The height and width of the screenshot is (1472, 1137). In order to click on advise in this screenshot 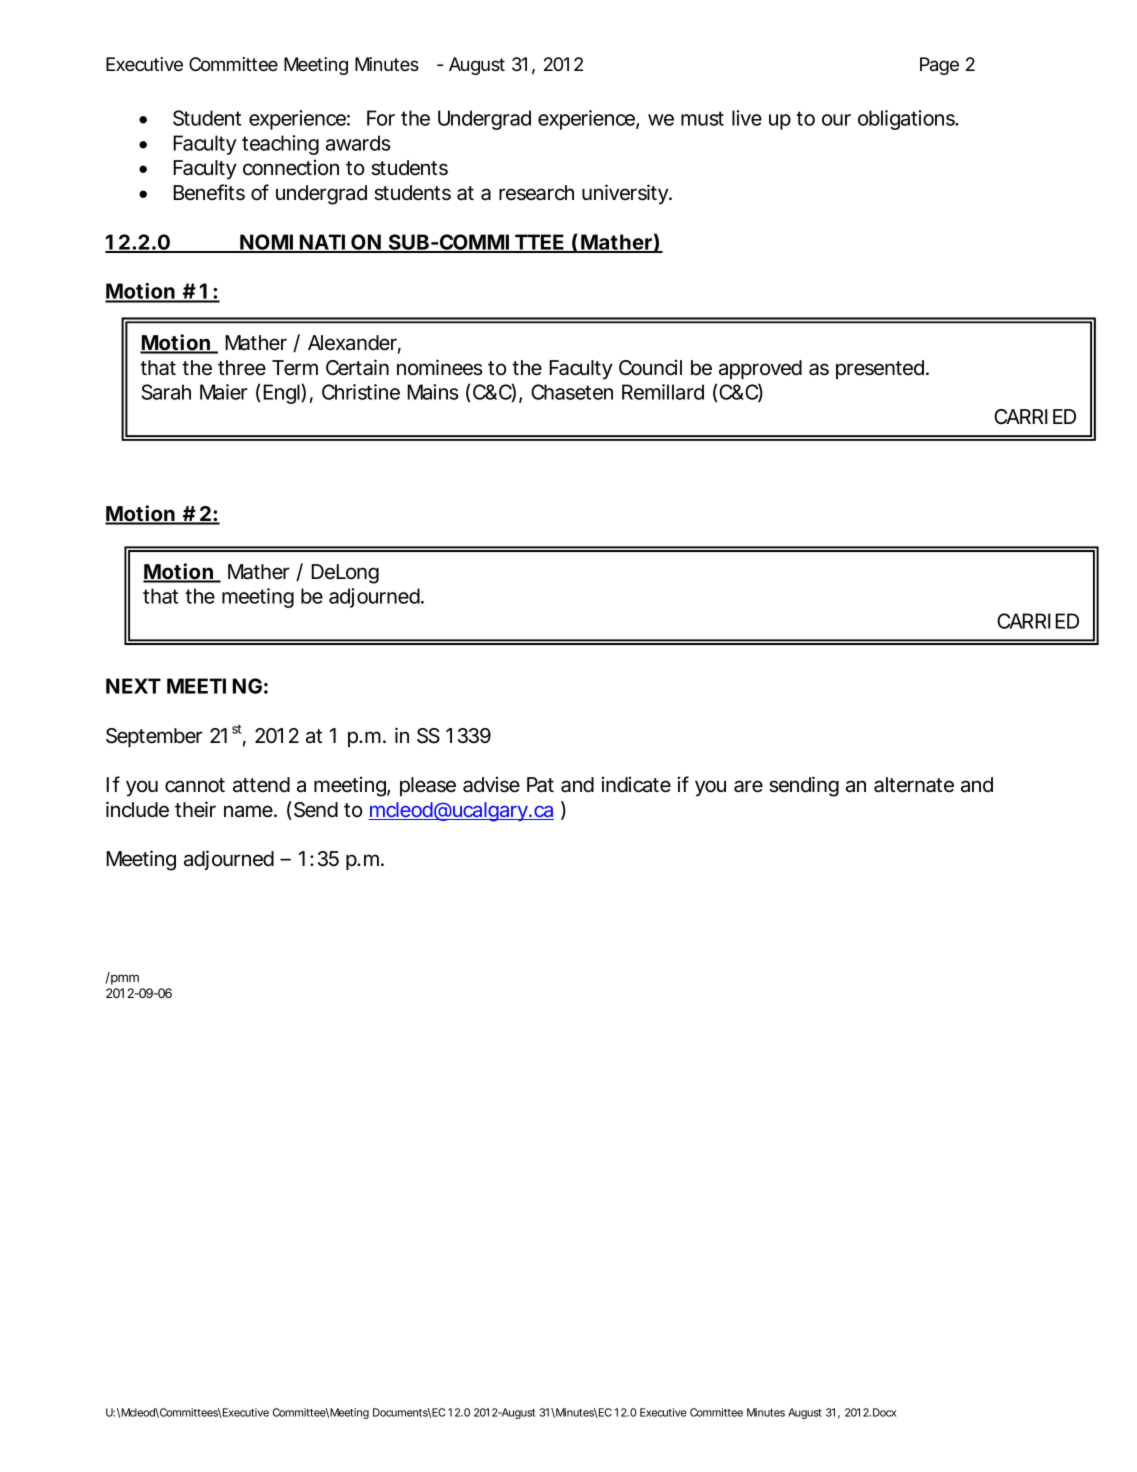, I will do `click(491, 784)`.
